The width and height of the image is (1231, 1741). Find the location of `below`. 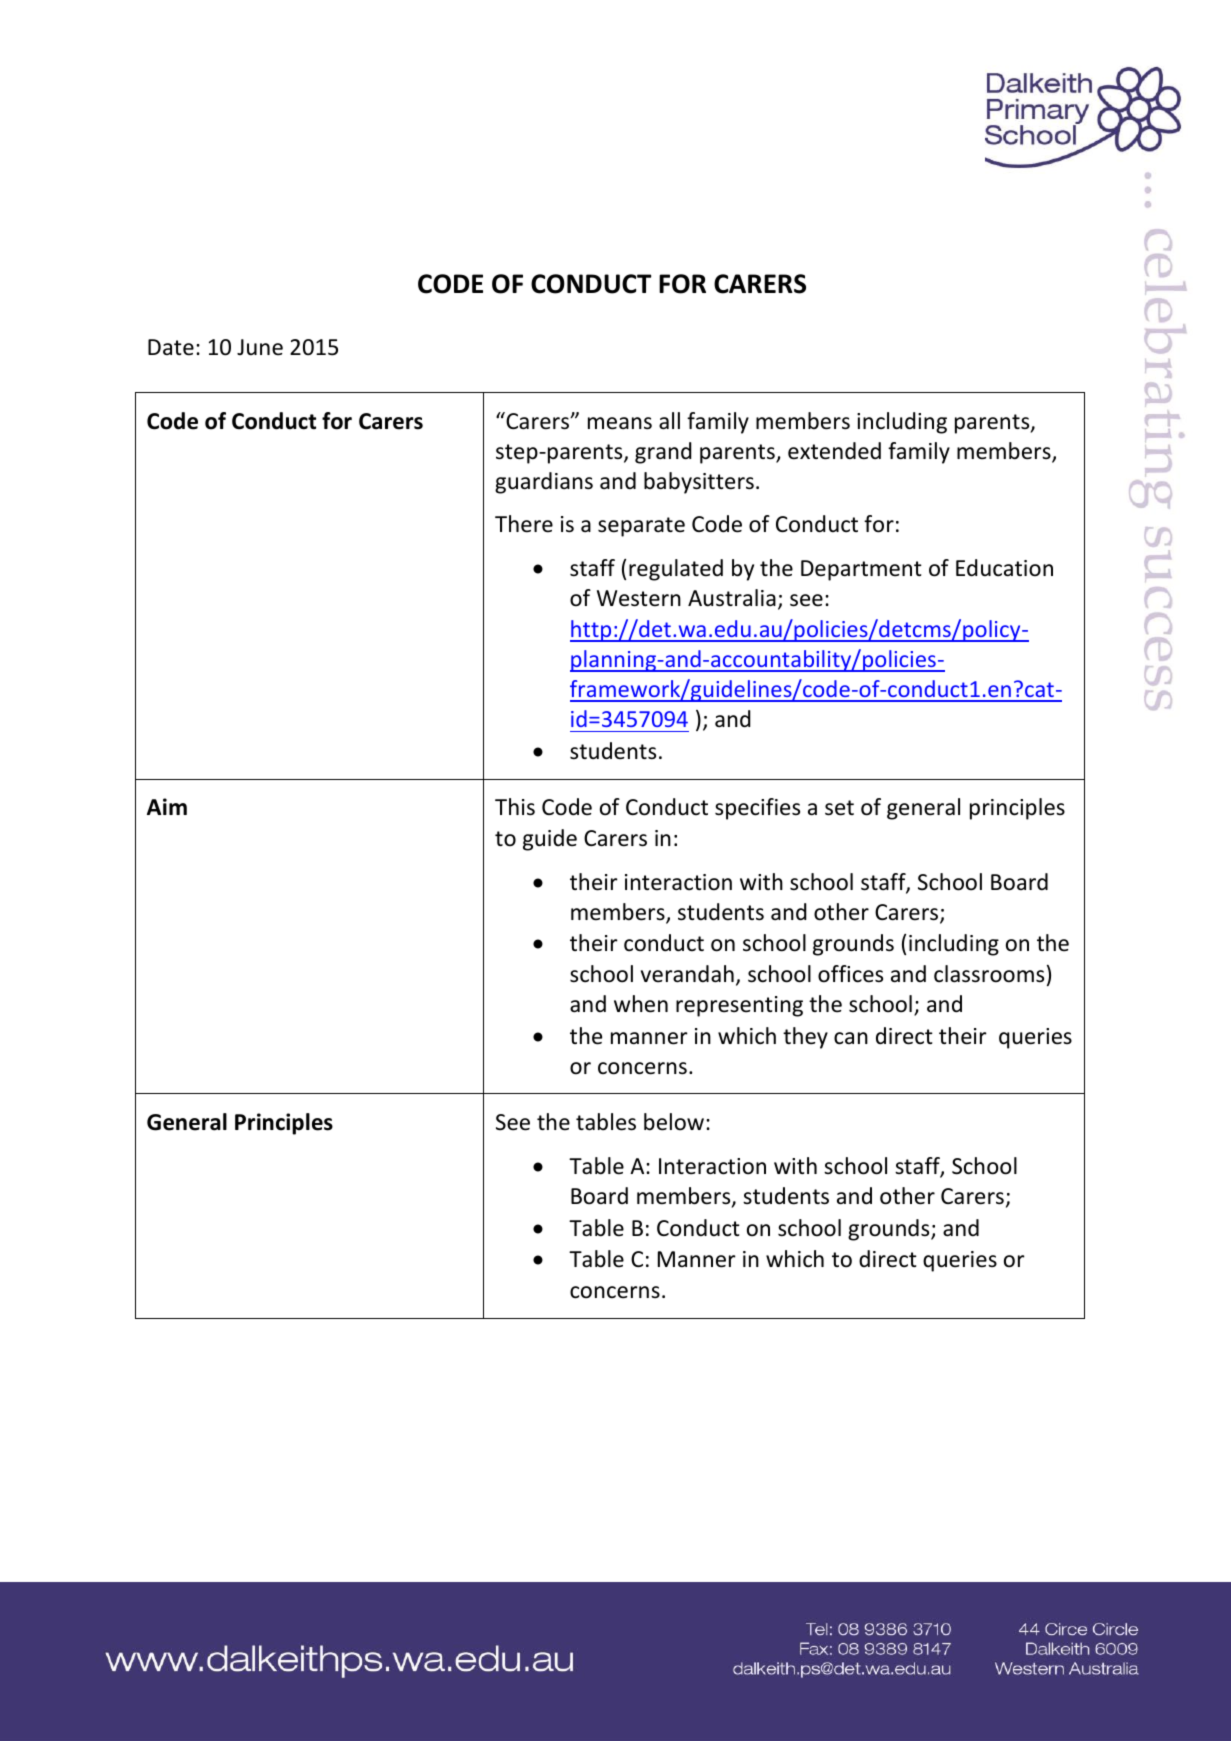

below is located at coordinates (675, 1122).
